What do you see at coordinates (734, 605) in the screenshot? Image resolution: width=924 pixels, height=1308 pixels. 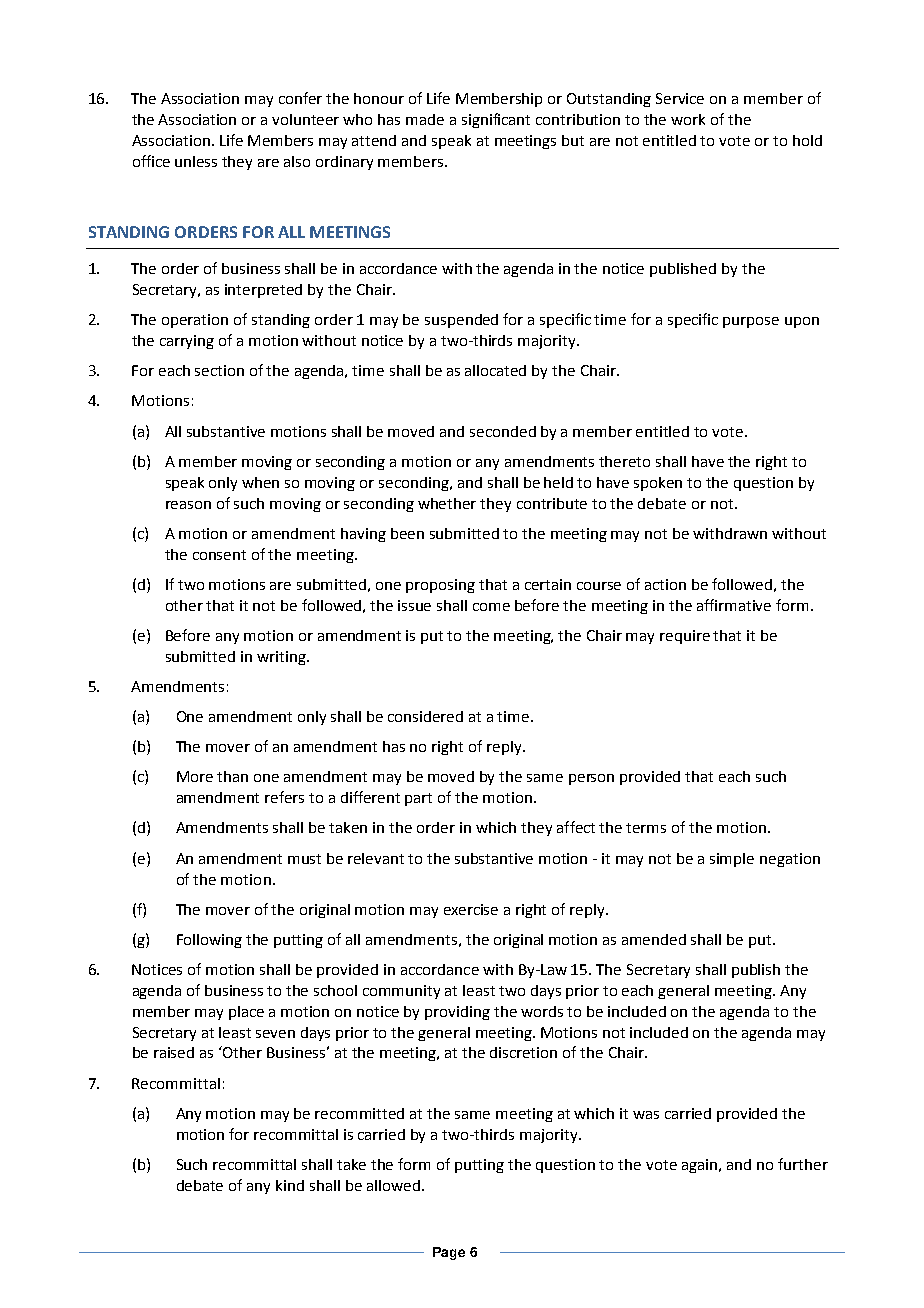 I see `affirmative` at bounding box center [734, 605].
